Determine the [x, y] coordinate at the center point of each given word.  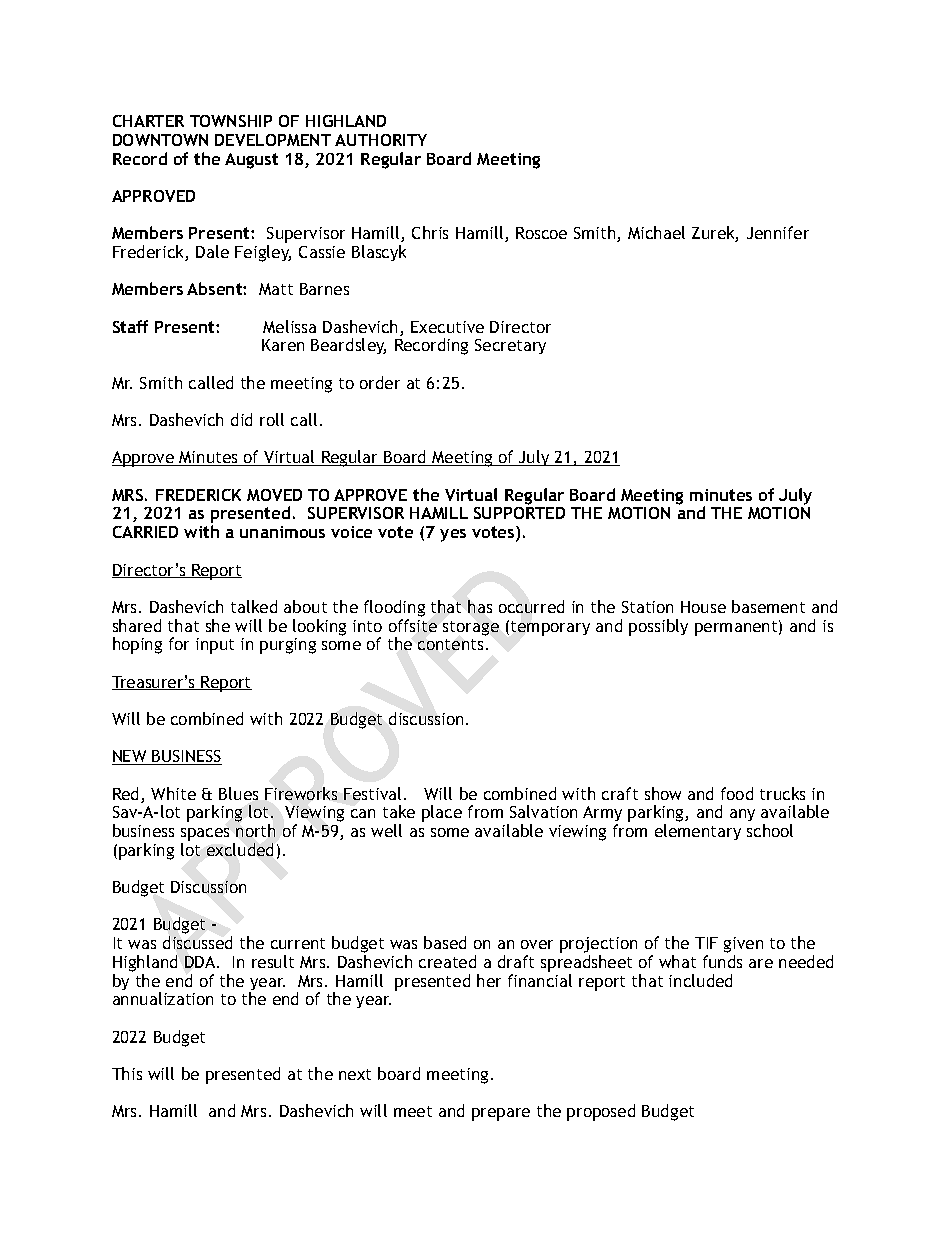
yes [453, 535]
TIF [706, 943]
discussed [197, 942]
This [127, 1073]
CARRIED [145, 532]
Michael [656, 232]
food [737, 793]
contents [450, 644]
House [703, 607]
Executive [447, 327]
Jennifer [778, 232]
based [445, 942]
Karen [283, 345]
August [251, 161]
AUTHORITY [381, 140]
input [215, 646]
